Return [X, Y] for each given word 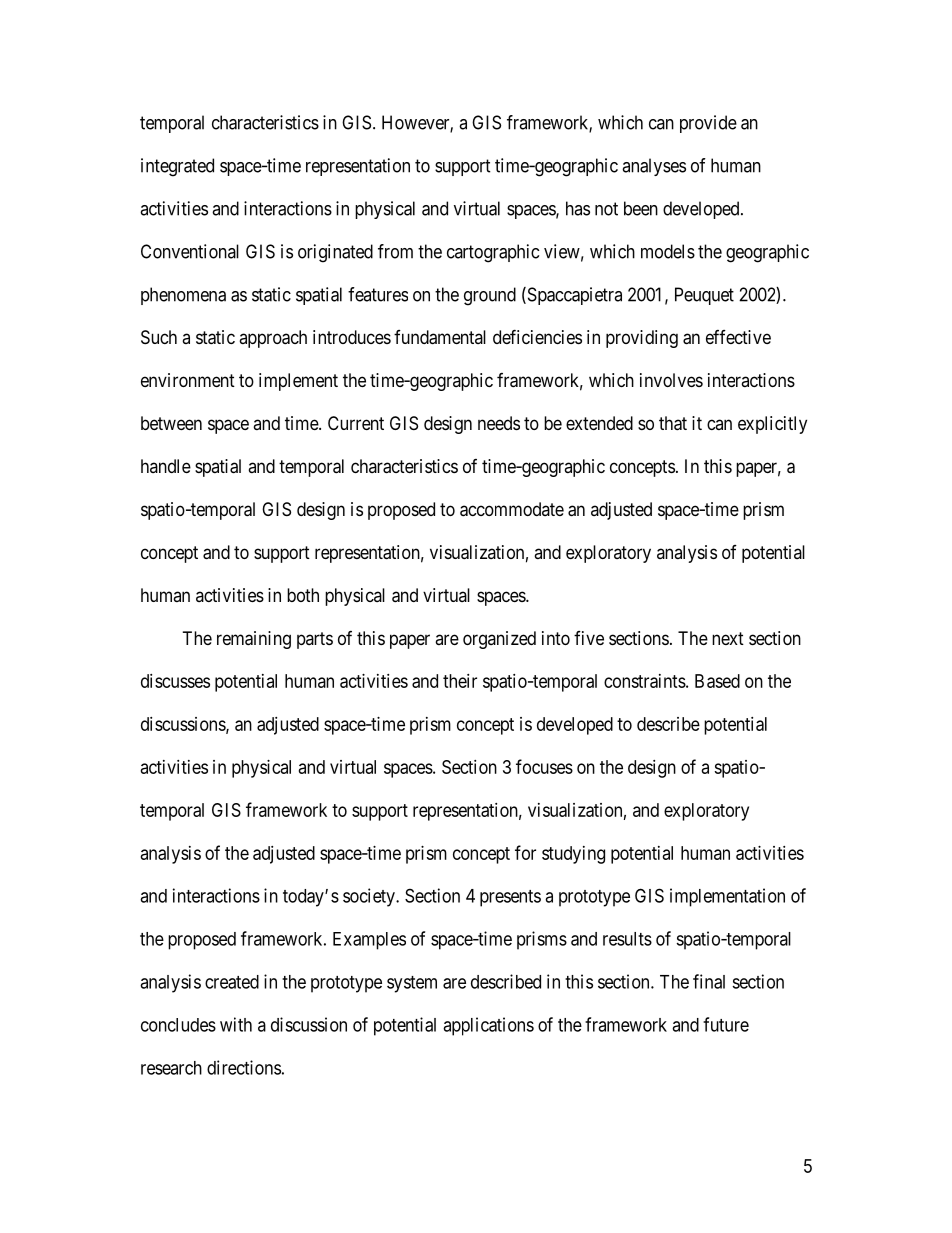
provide [708, 124]
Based [717, 681]
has [578, 208]
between [171, 423]
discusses [175, 681]
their [460, 681]
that [673, 423]
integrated [177, 167]
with [236, 1024]
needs [499, 423]
